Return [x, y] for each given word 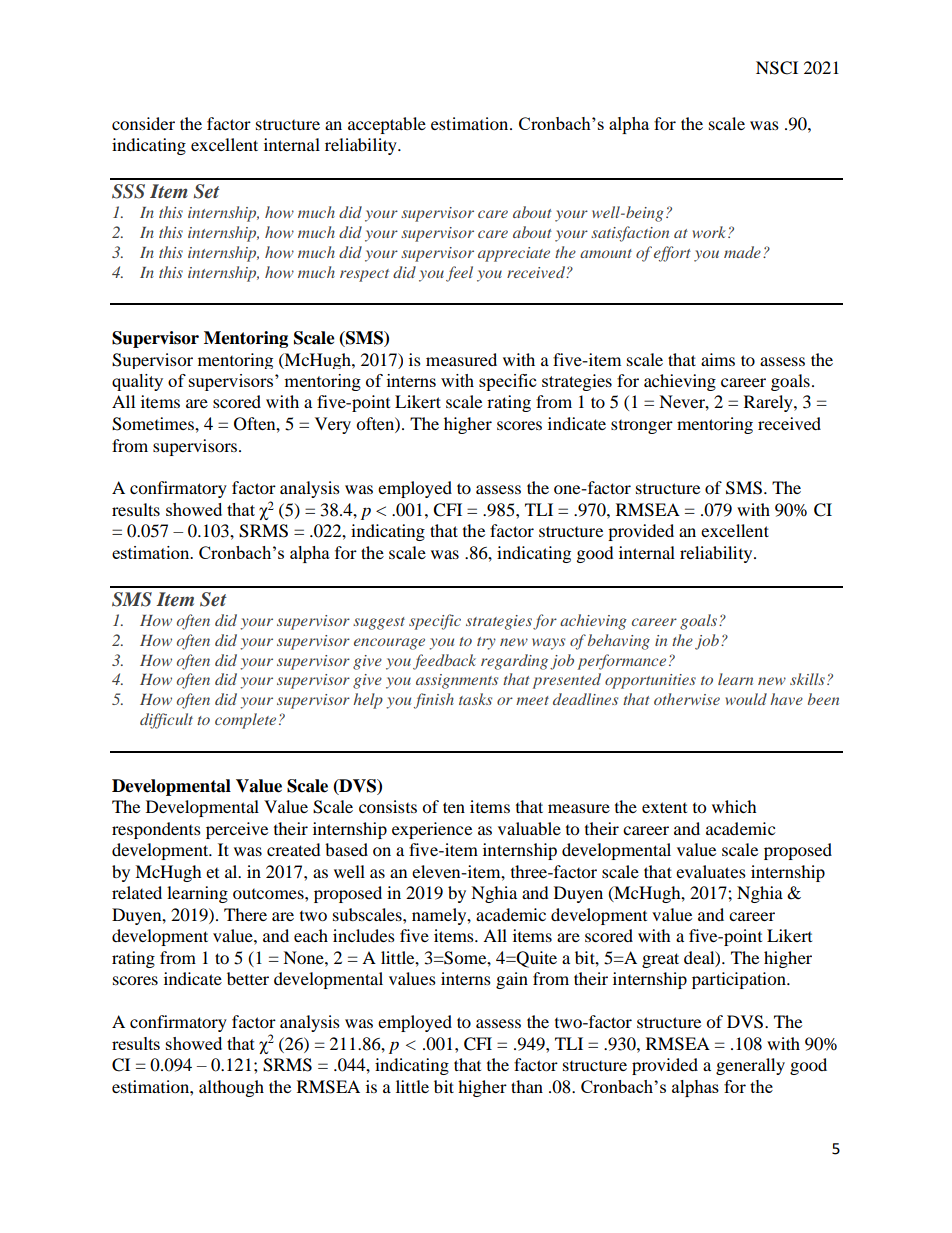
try [486, 643]
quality [137, 382]
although [231, 1088]
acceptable [387, 125]
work [711, 232]
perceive [237, 830]
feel [459, 274]
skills [807, 679]
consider [143, 123]
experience [432, 830]
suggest [379, 623]
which [734, 806]
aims [718, 359]
